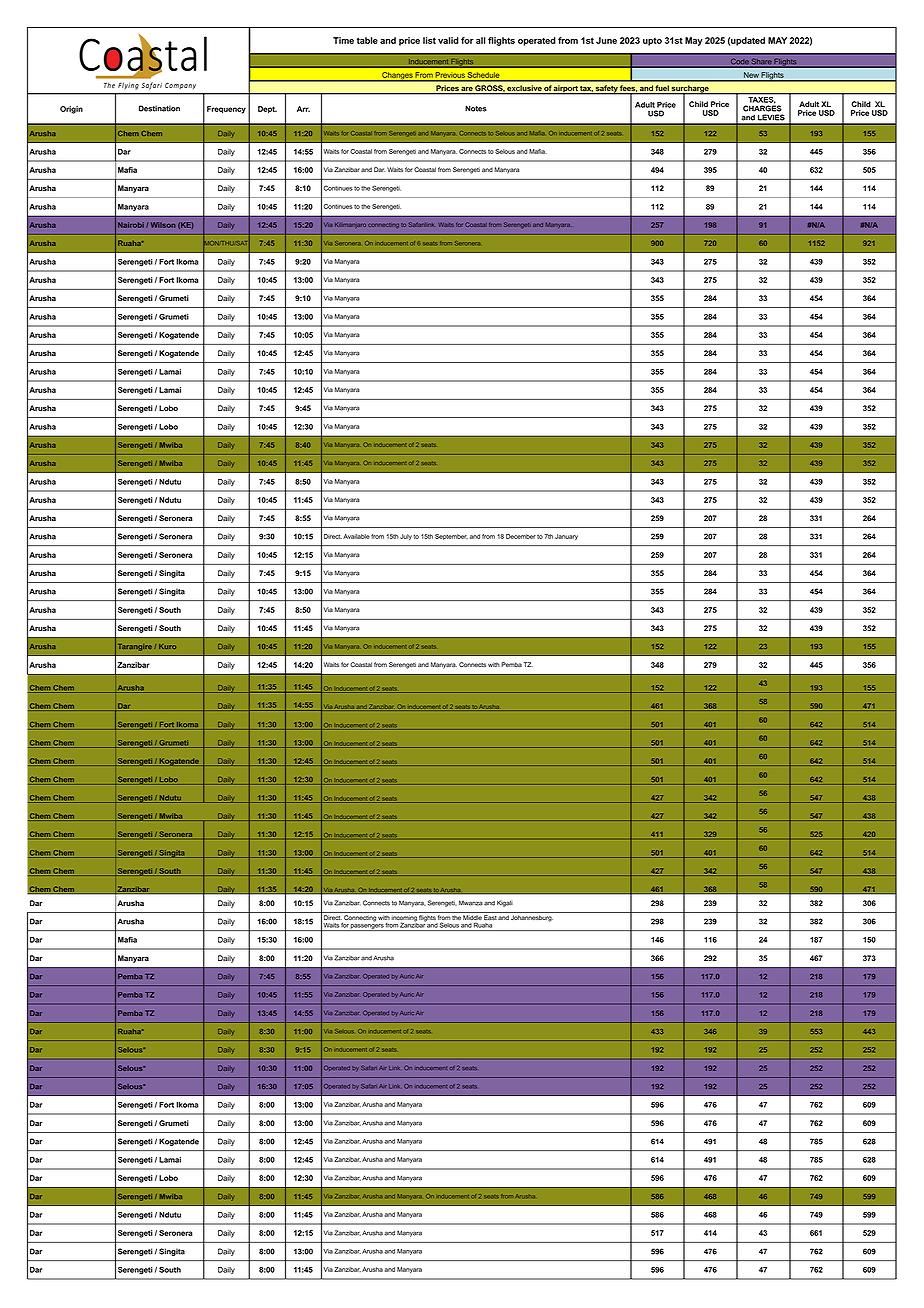  What do you see at coordinates (566, 537) in the screenshot?
I see `January` at bounding box center [566, 537].
